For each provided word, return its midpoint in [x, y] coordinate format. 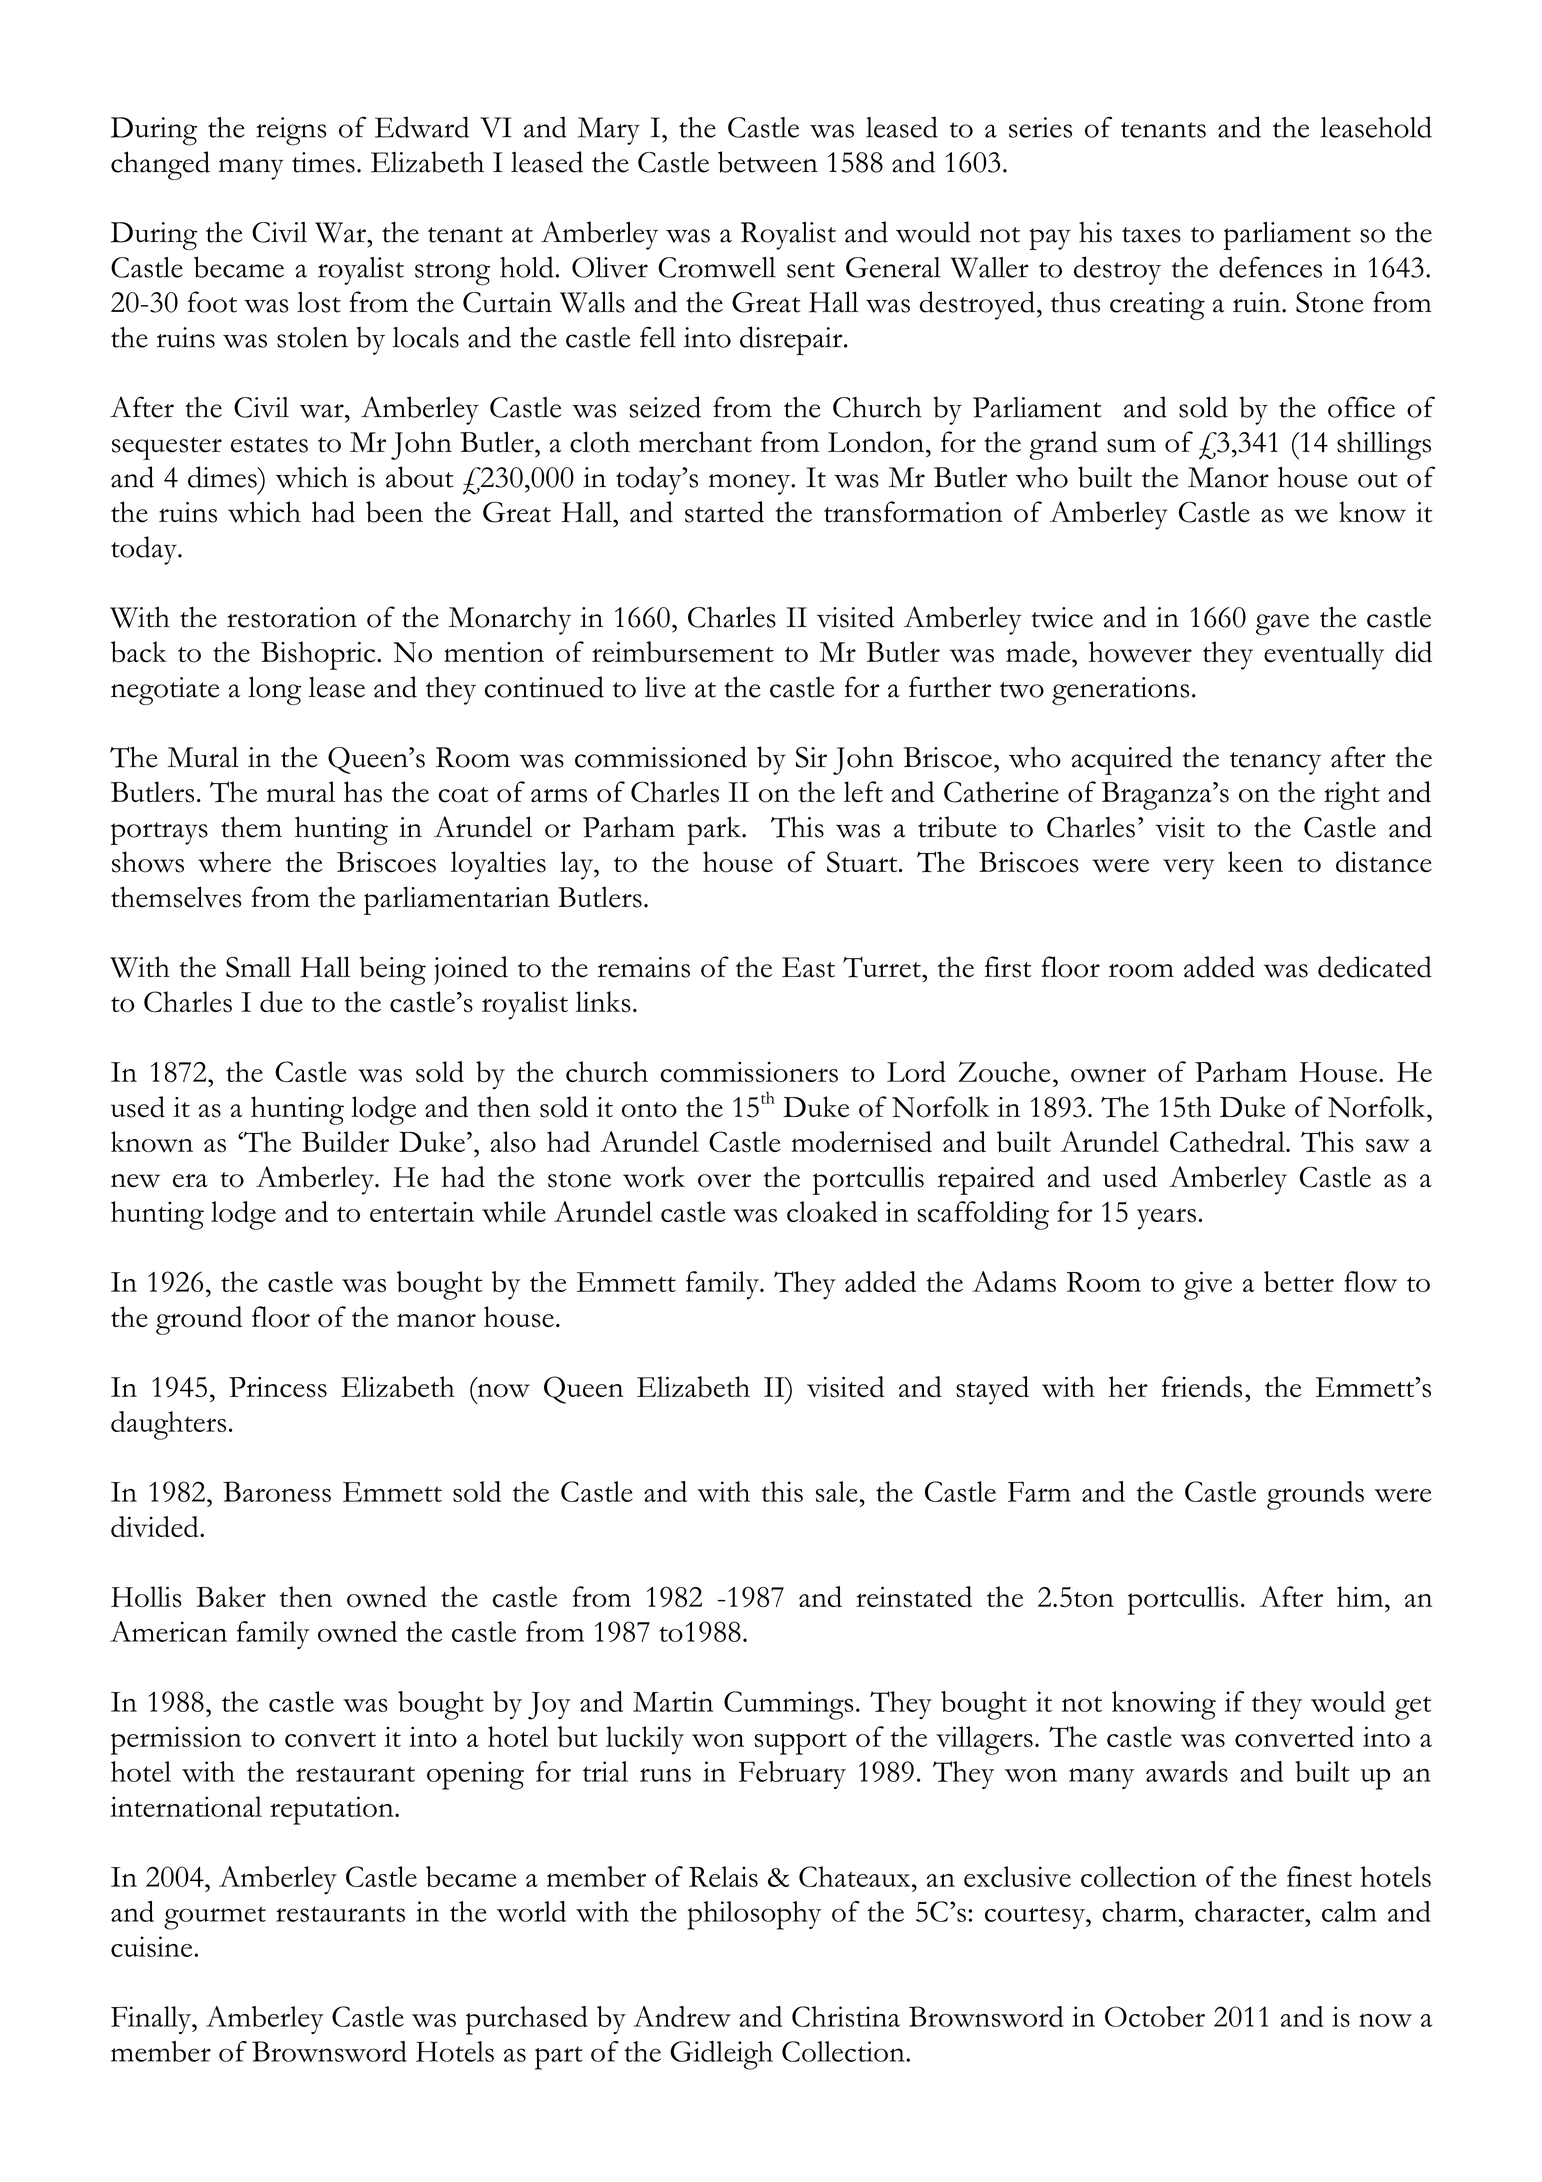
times [323, 162]
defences [1270, 267]
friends [1202, 1387]
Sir [811, 757]
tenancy [1275, 763]
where [234, 862]
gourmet [215, 1918]
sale [837, 1491]
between [768, 162]
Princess [278, 1387]
